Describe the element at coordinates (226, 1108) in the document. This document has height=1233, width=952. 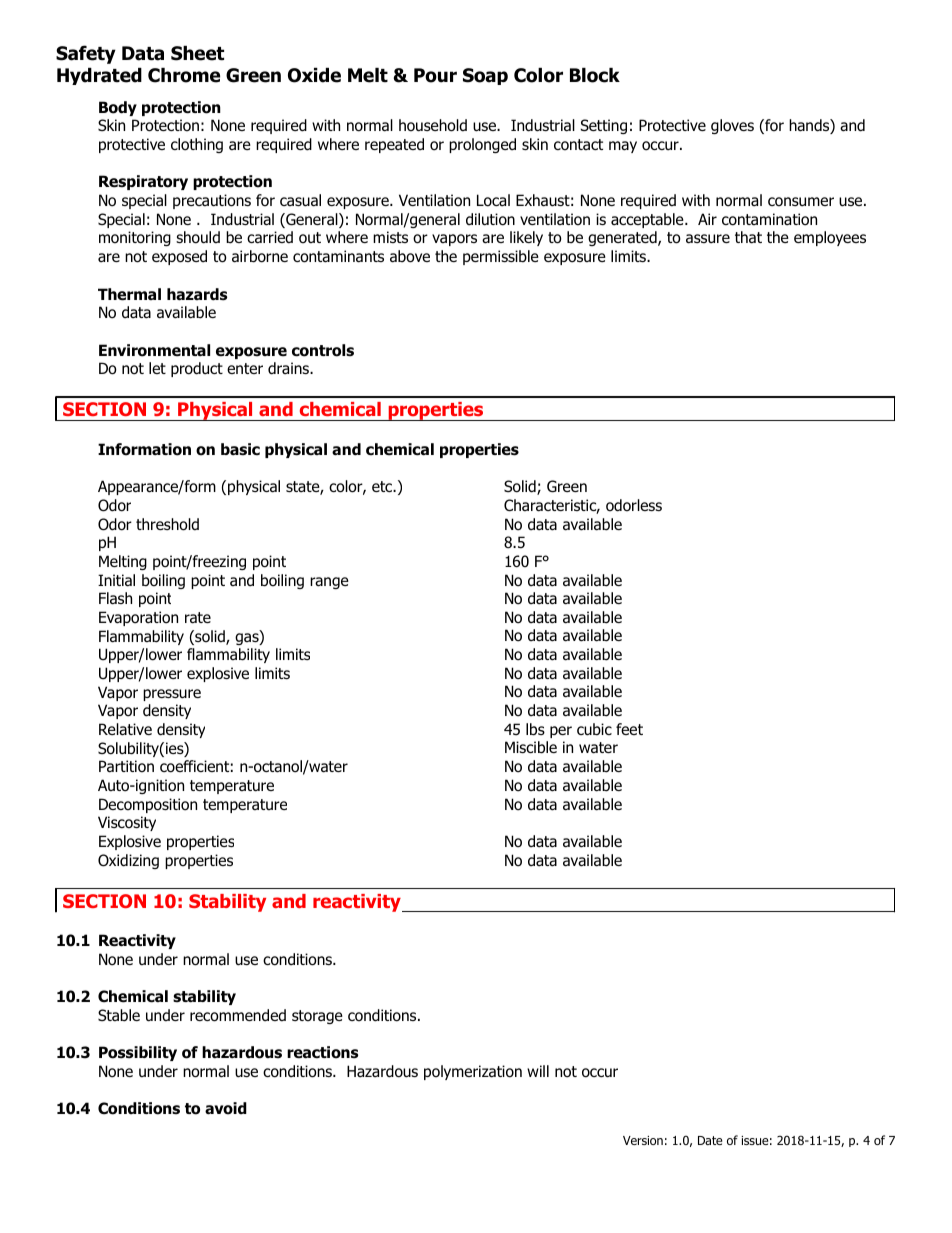
I see `avoid` at that location.
